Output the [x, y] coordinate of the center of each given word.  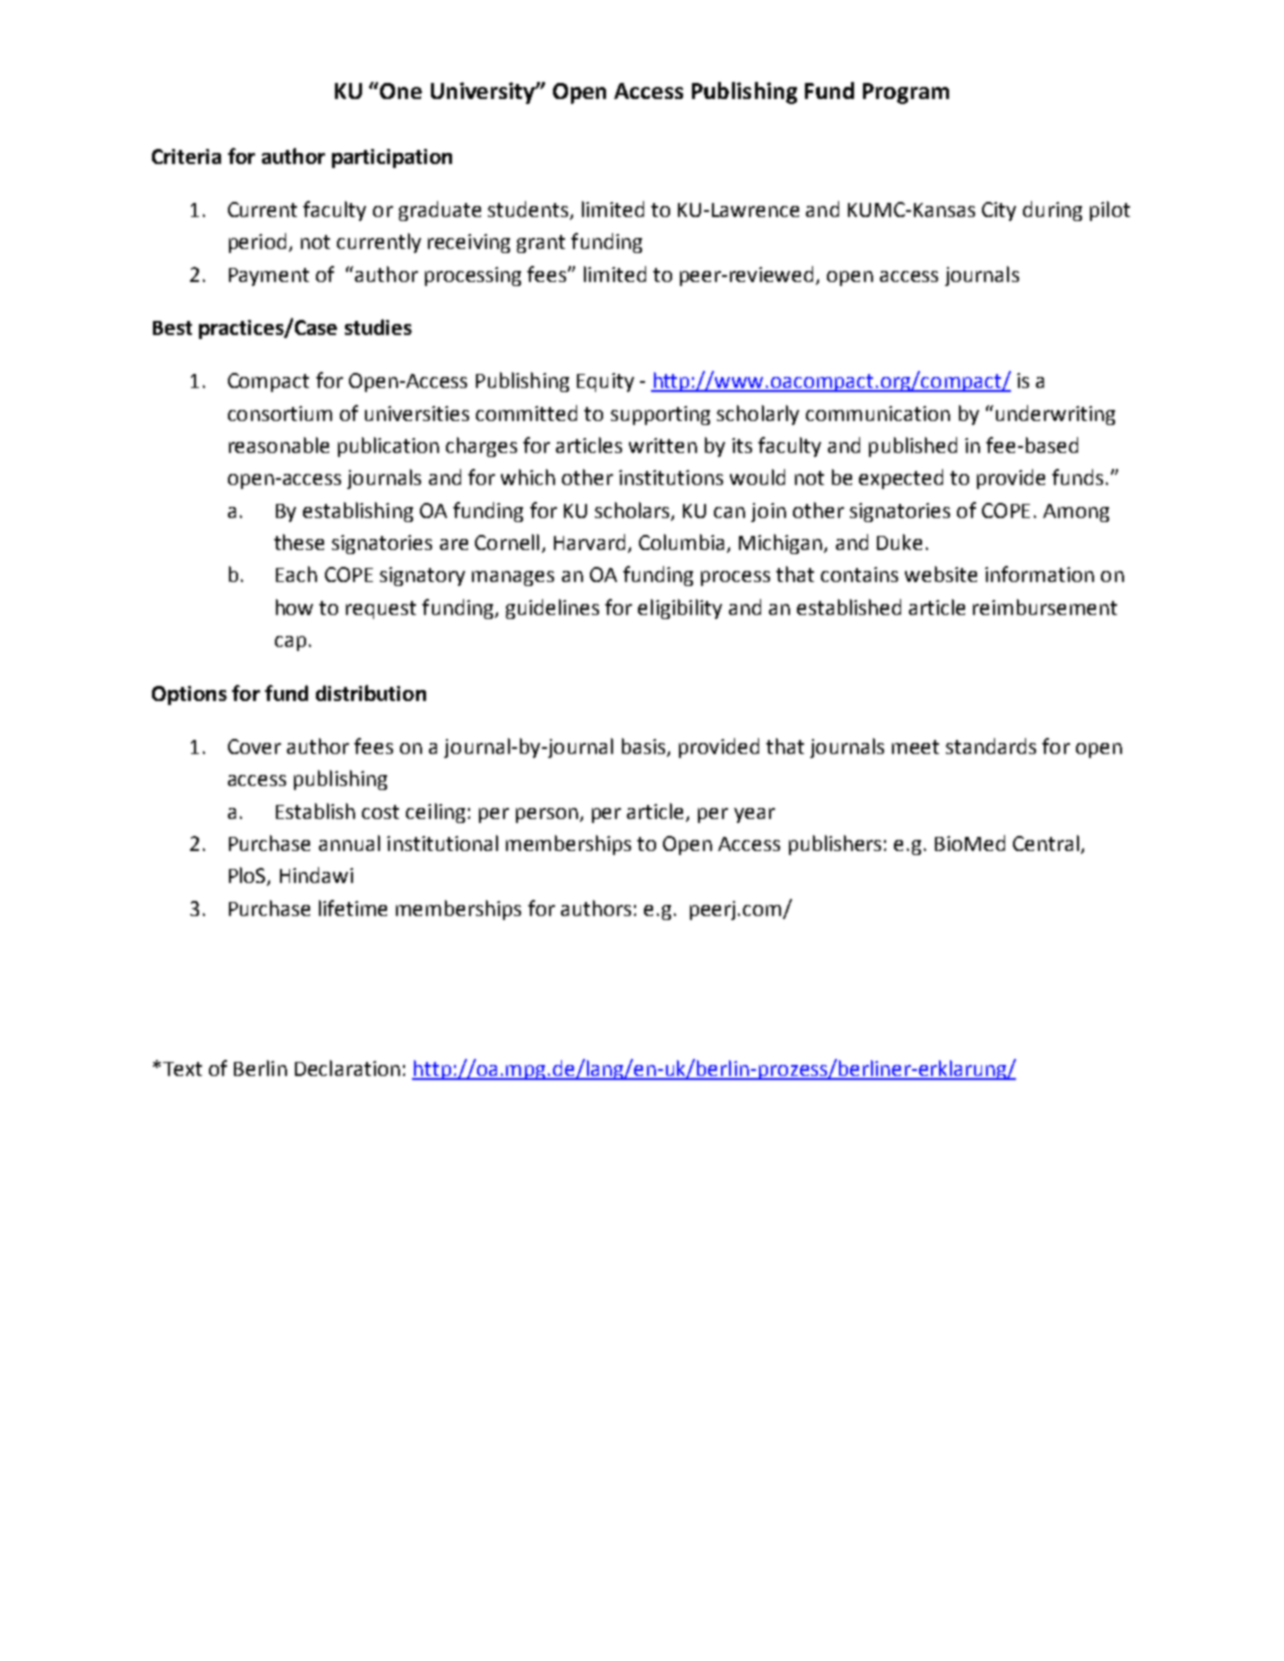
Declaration [347, 1068]
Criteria [186, 156]
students [529, 210]
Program [906, 93]
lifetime [353, 908]
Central [1046, 843]
